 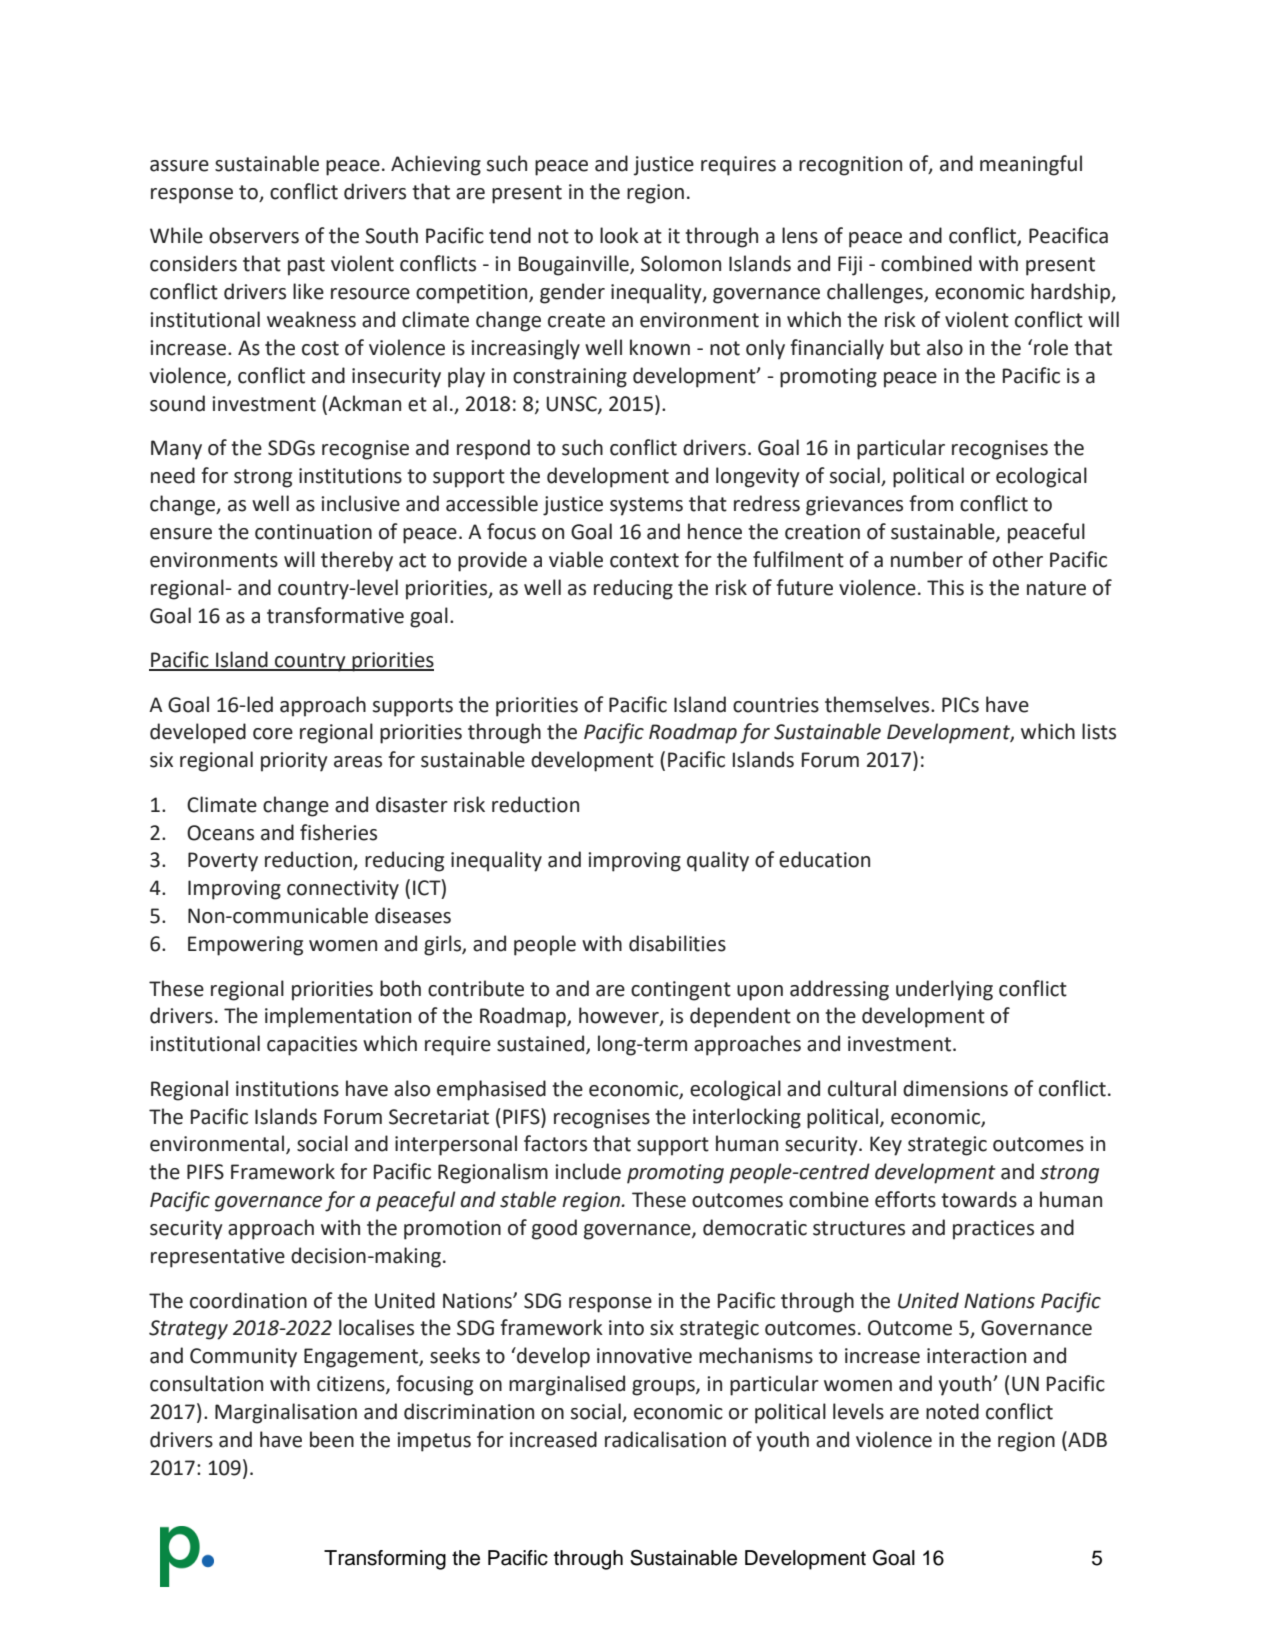 What do you see at coordinates (332, 1439) in the screenshot?
I see `been` at bounding box center [332, 1439].
